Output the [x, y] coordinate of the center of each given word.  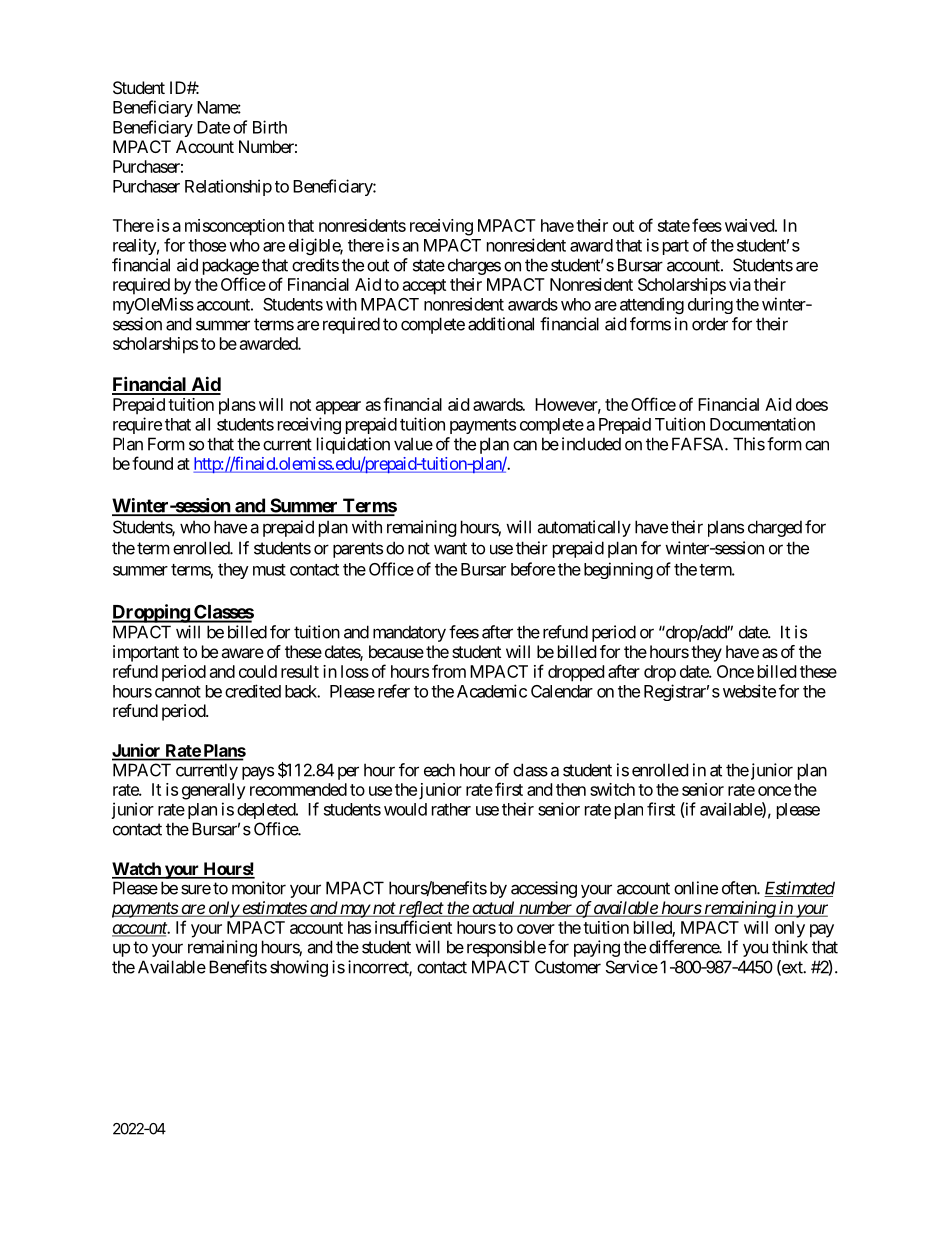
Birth [270, 127]
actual [493, 909]
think [790, 947]
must [269, 570]
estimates [274, 909]
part [676, 247]
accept [424, 287]
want [450, 548]
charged [775, 528]
